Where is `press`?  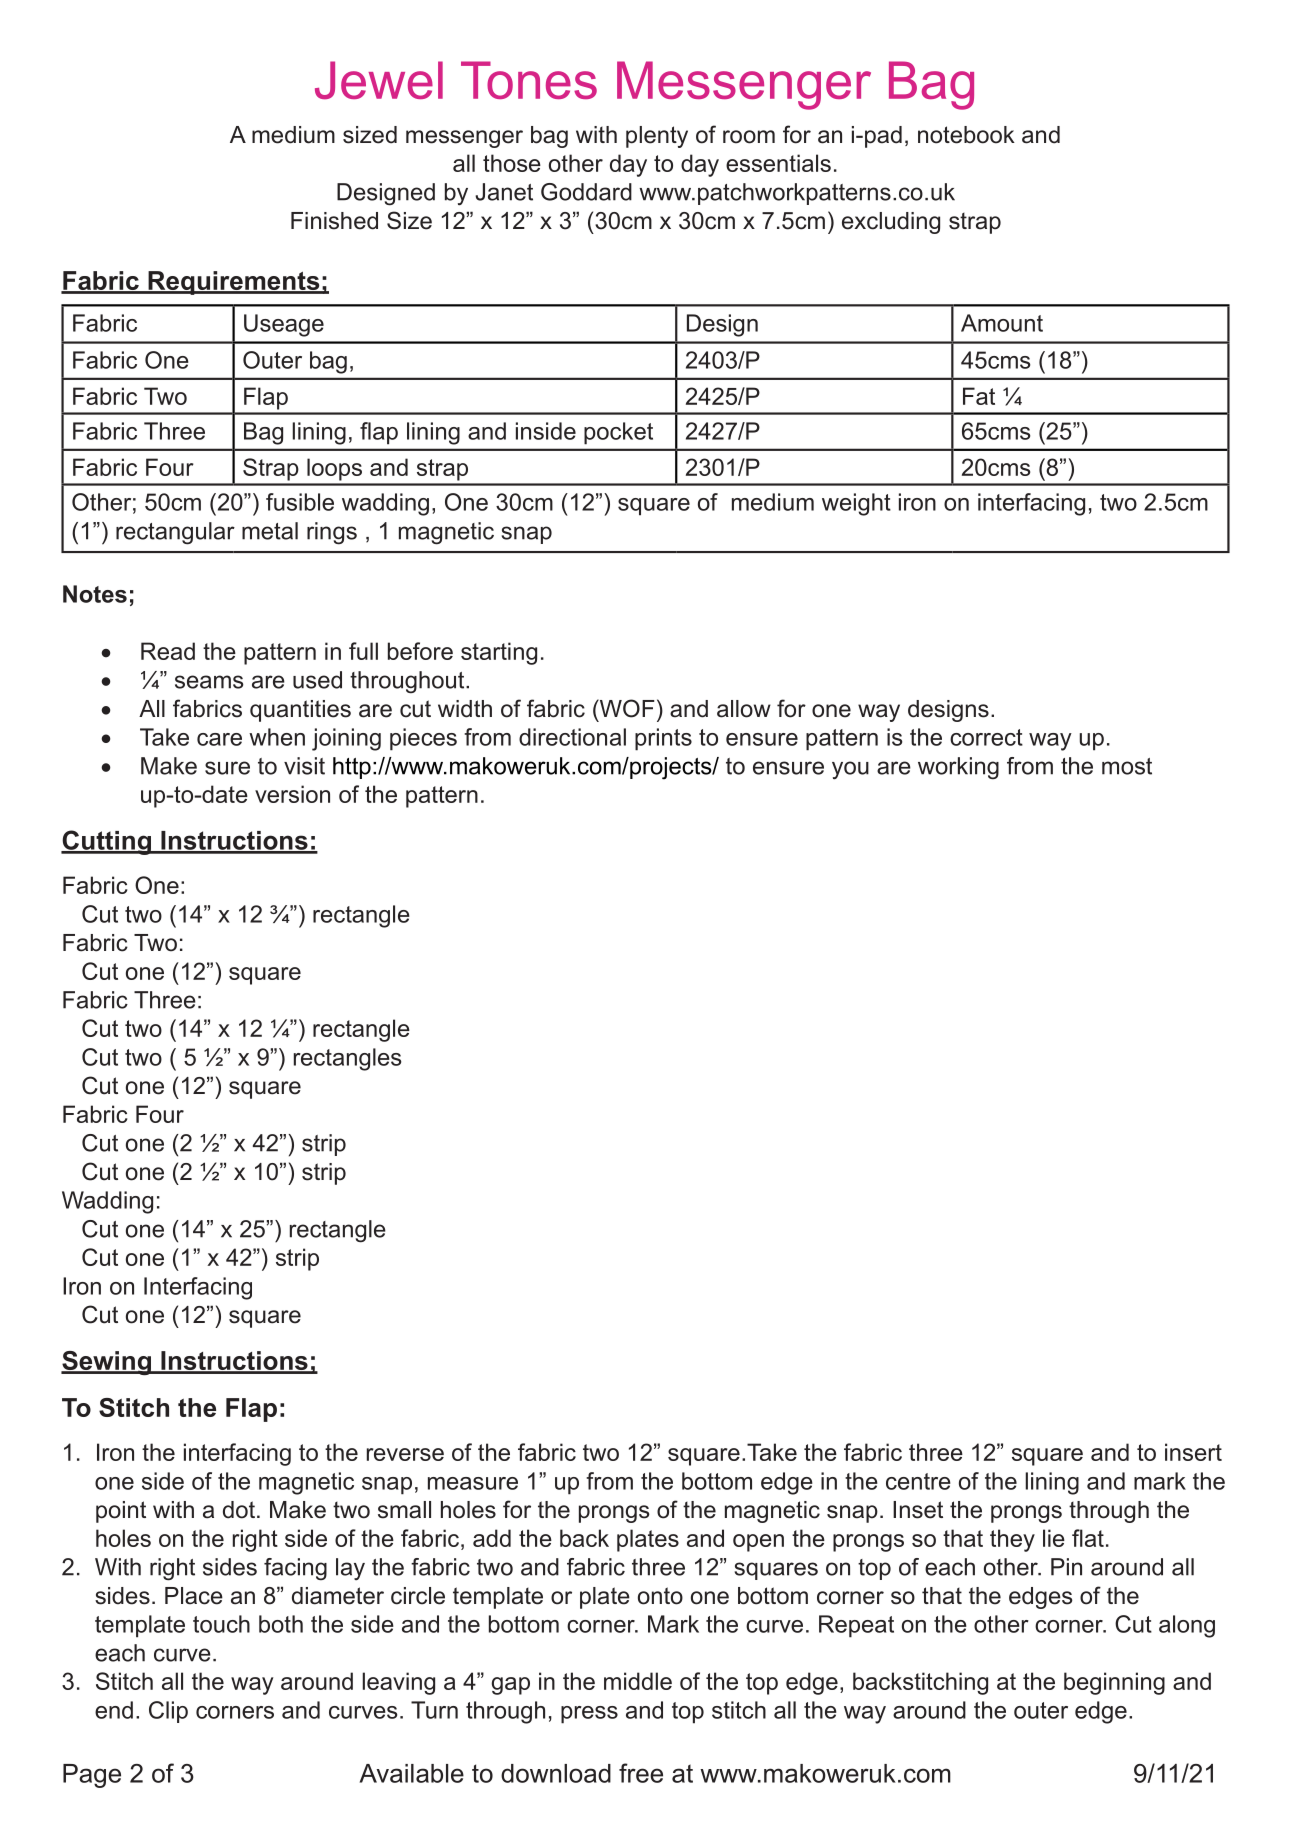 press is located at coordinates (589, 1715).
